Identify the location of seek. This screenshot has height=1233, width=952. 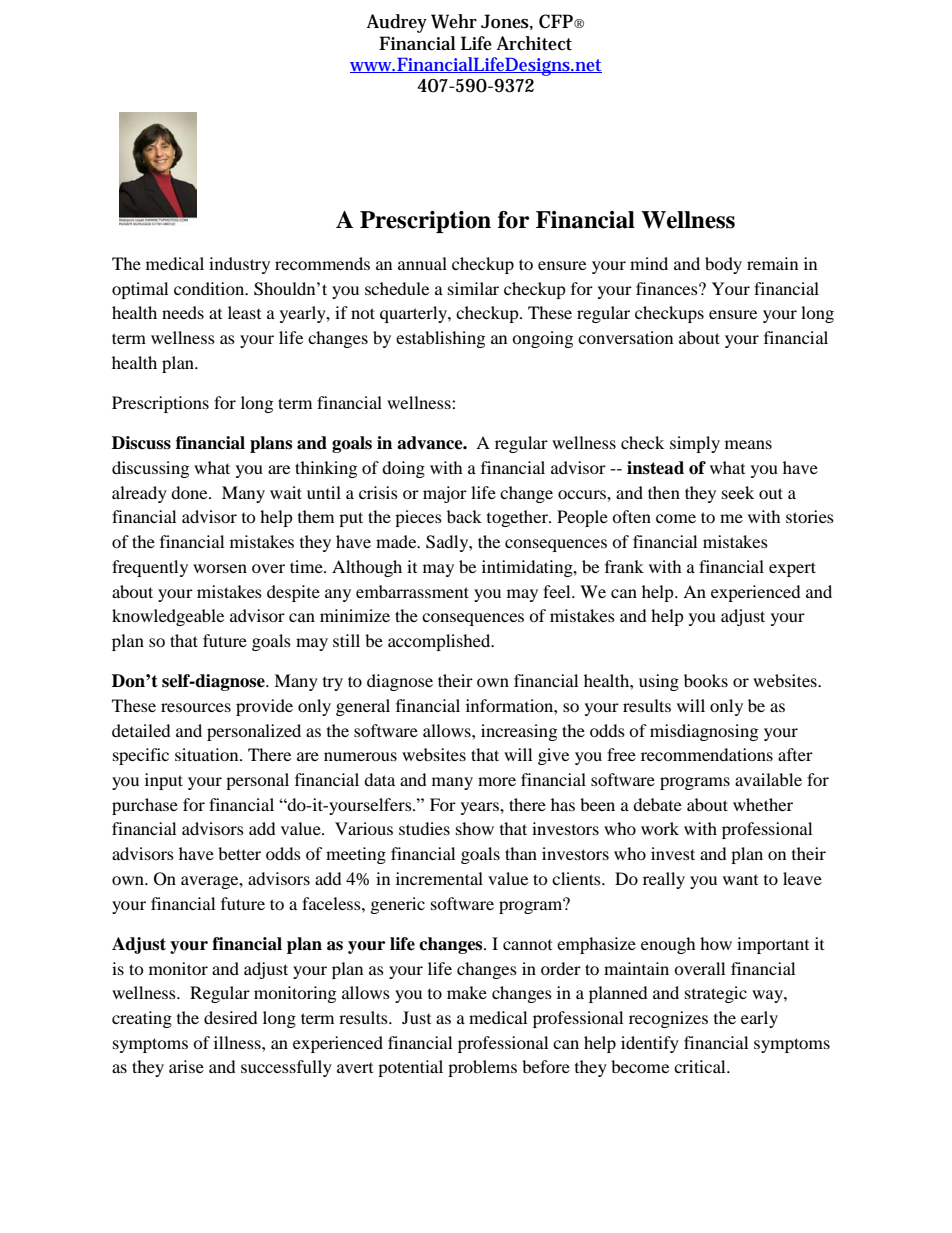
(738, 492).
